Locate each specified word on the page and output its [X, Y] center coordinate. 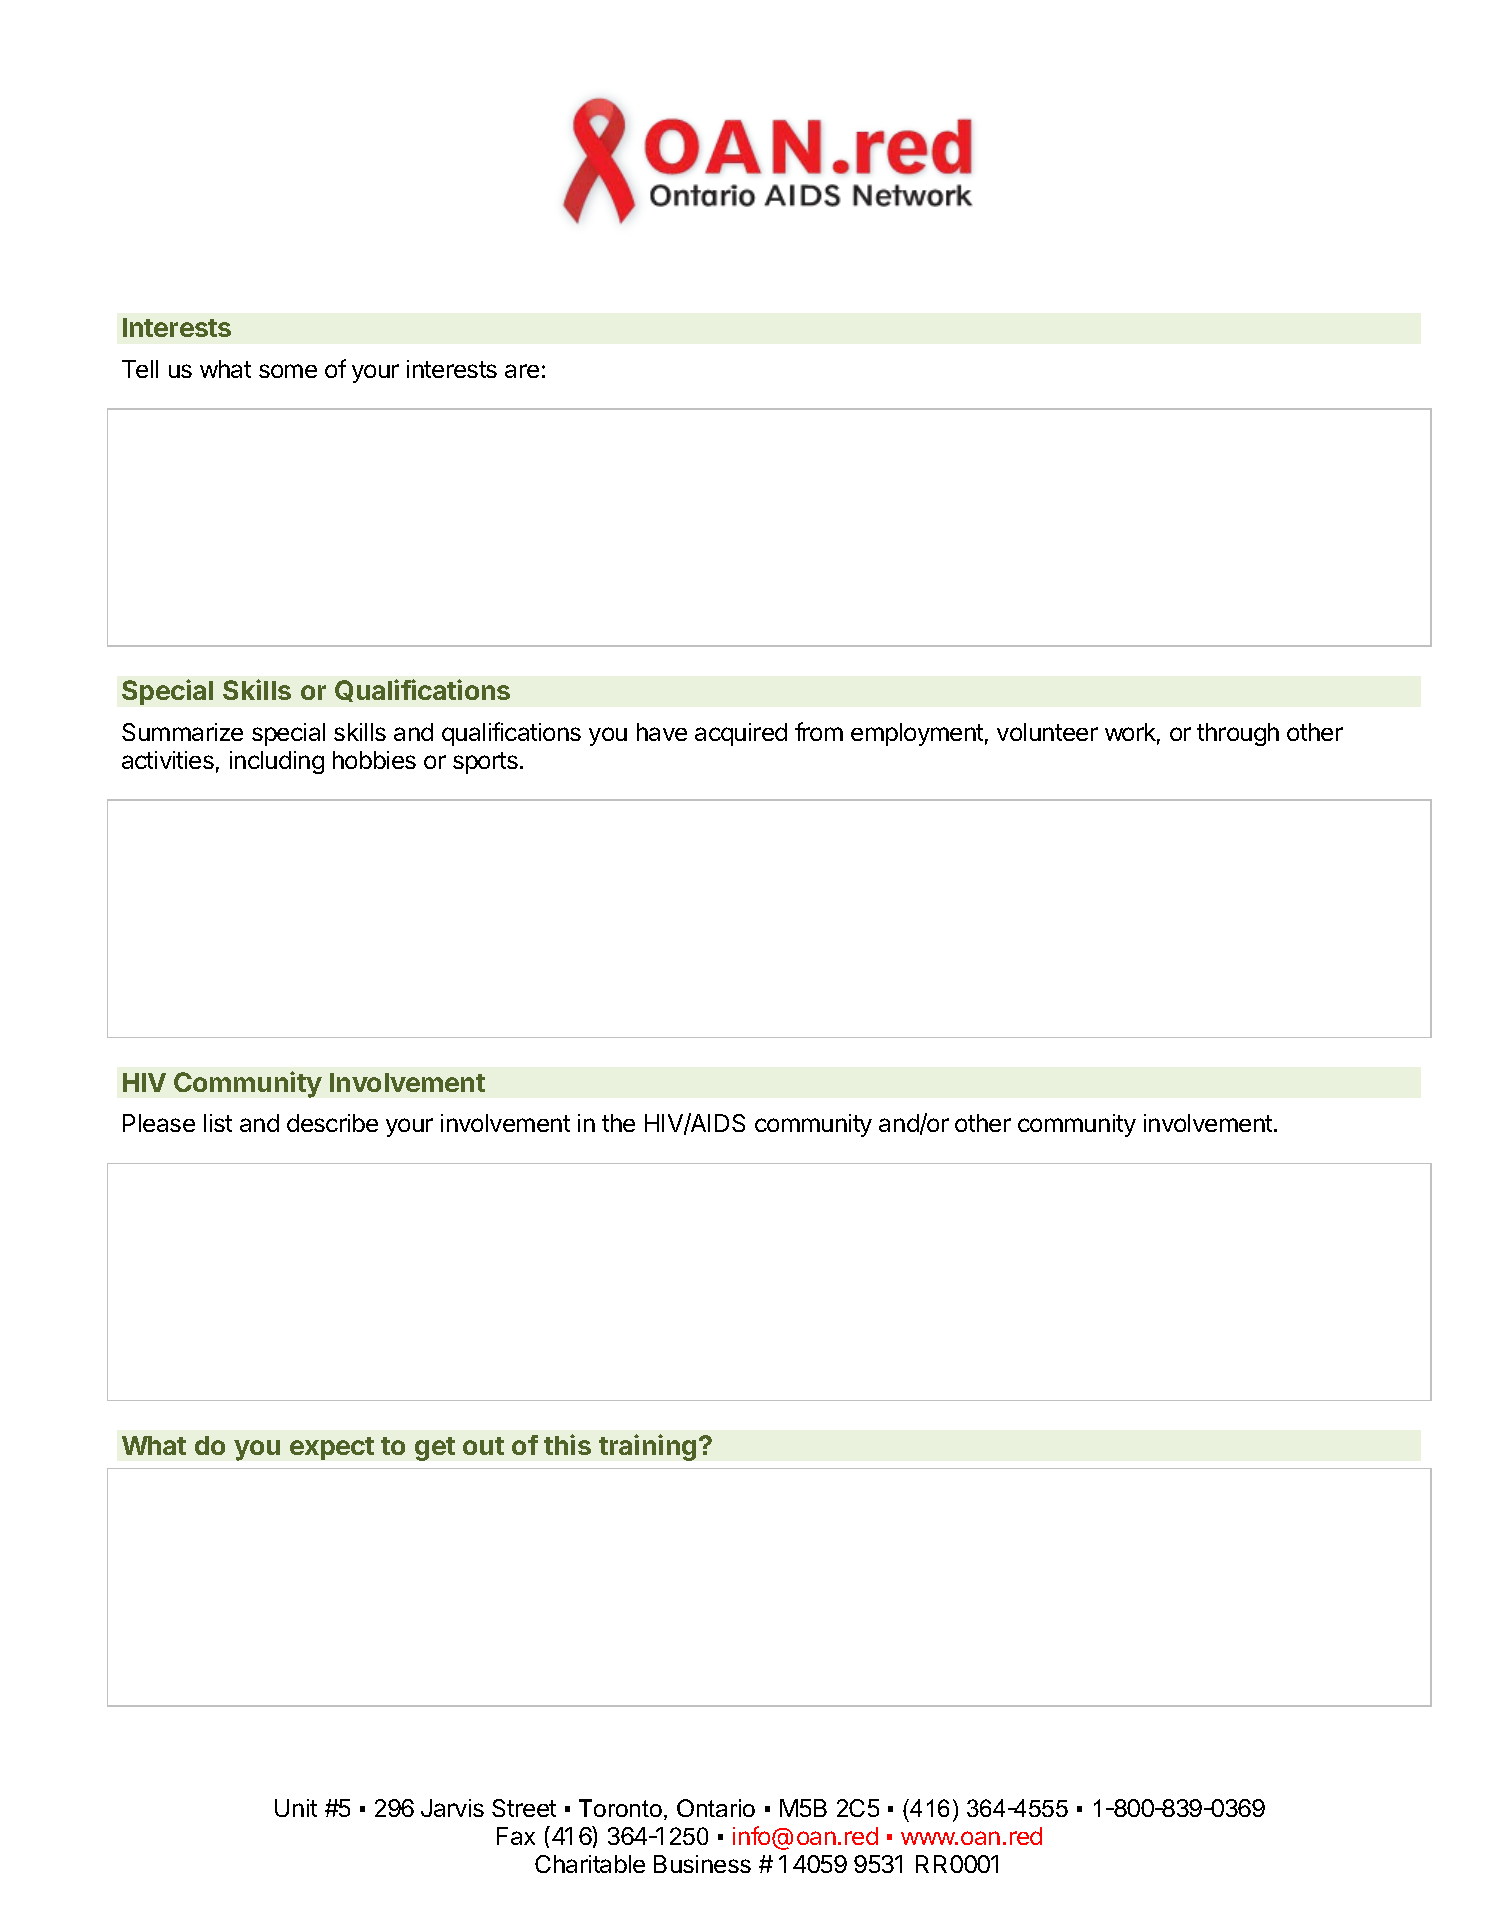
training [647, 1447]
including [277, 762]
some [288, 371]
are [522, 371]
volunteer [1047, 732]
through [1238, 734]
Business [702, 1864]
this [567, 1444]
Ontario [716, 1808]
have [662, 732]
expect [332, 1448]
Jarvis [452, 1808]
